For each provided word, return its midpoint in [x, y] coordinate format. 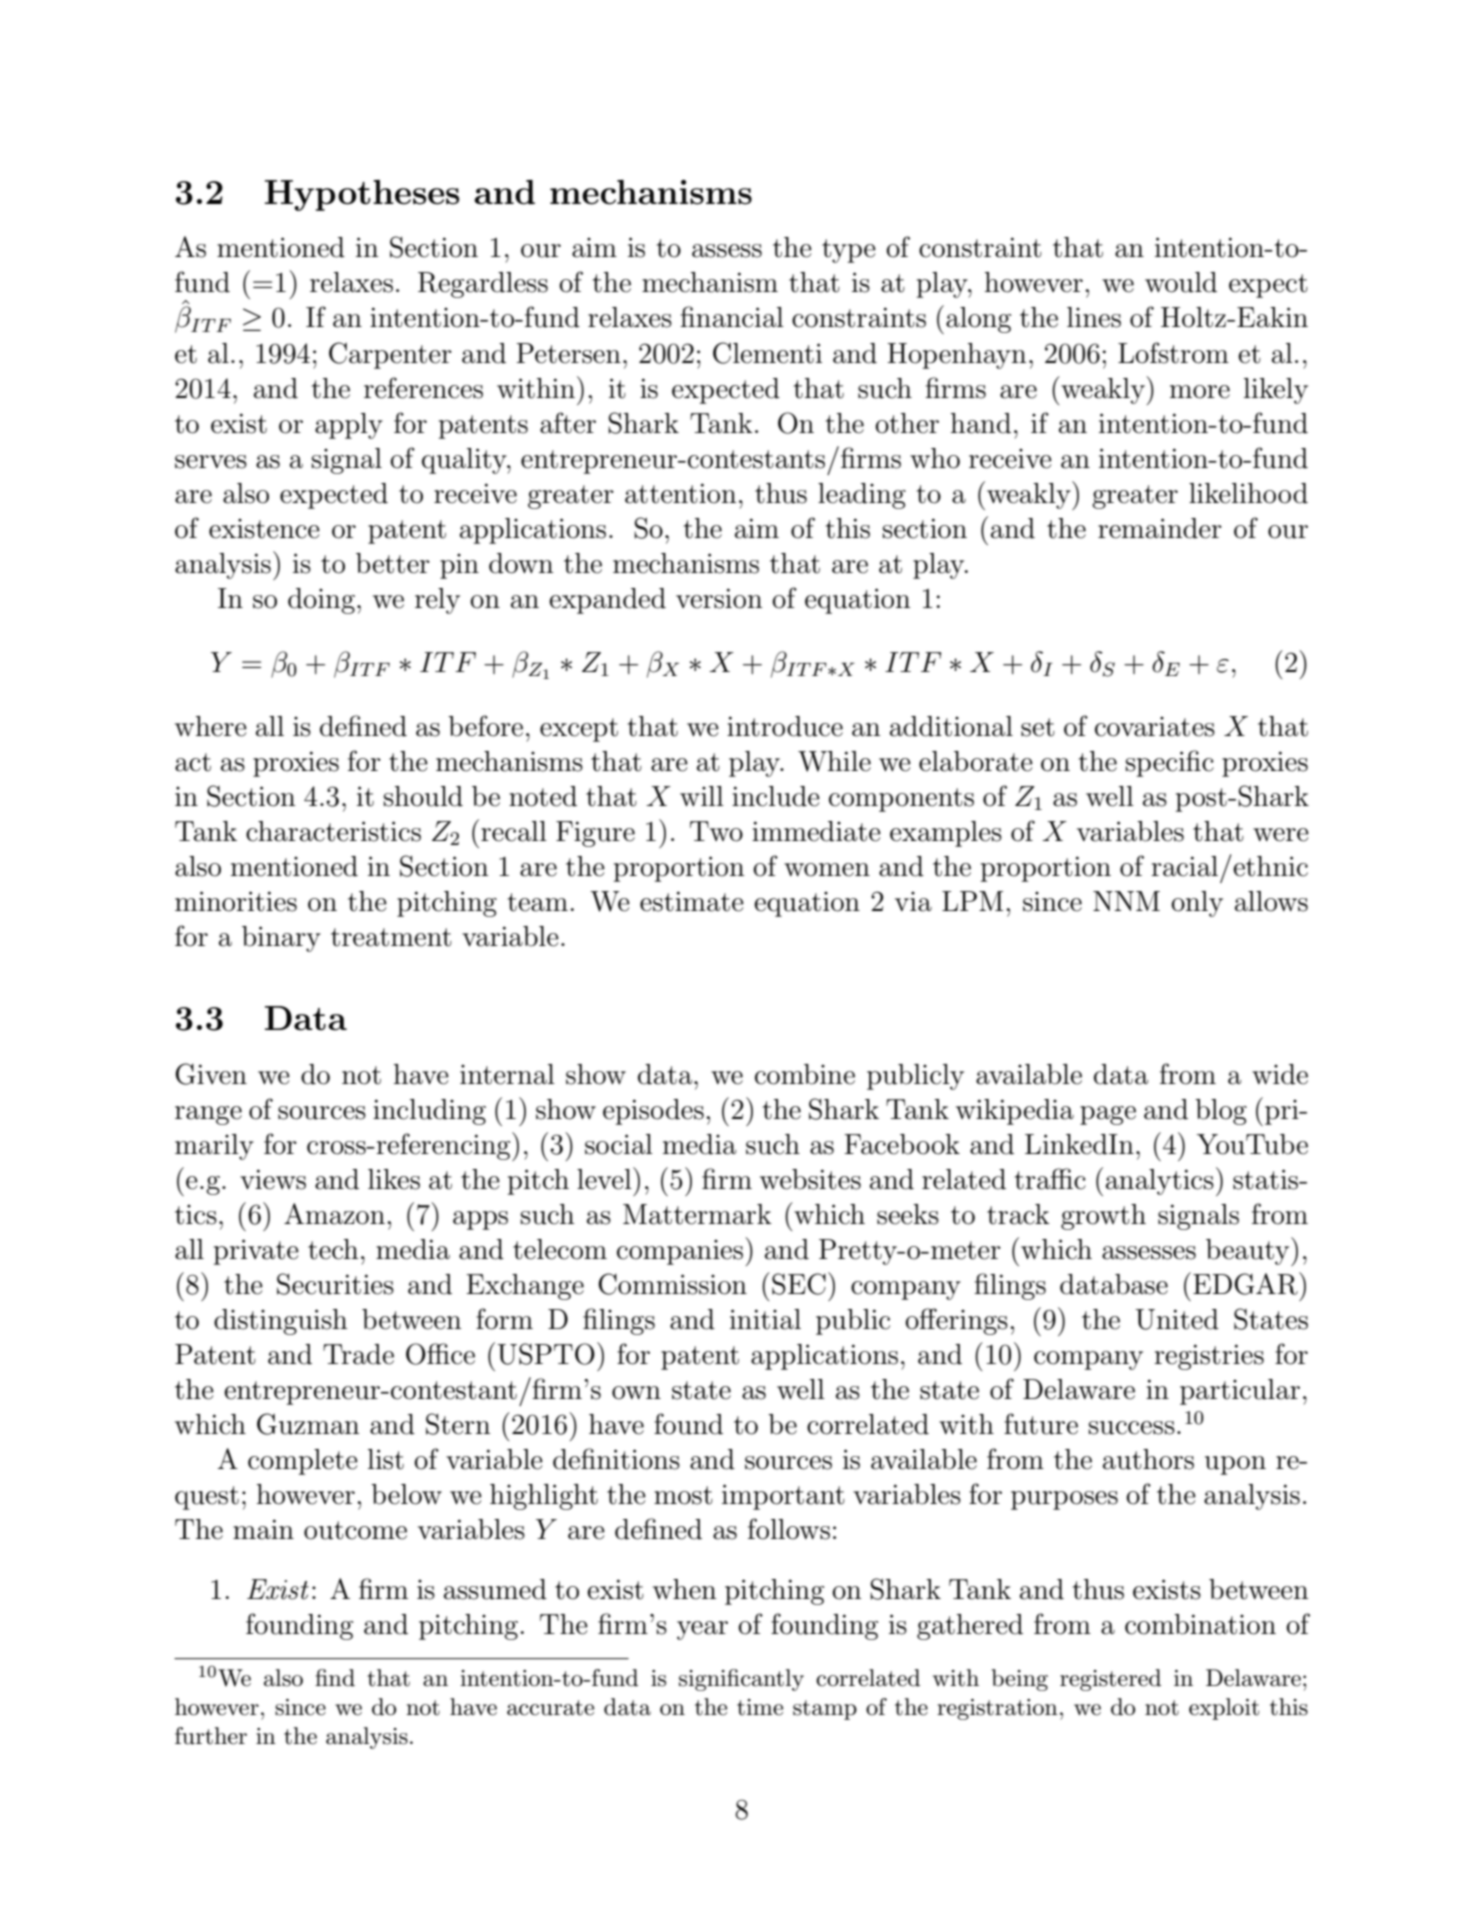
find [335, 1678]
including [429, 1112]
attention [680, 493]
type [849, 251]
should [423, 796]
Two [716, 831]
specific [1170, 763]
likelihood [1248, 493]
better [393, 563]
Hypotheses [362, 195]
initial [765, 1319]
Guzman [308, 1424]
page [1108, 1115]
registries [1209, 1357]
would [1181, 282]
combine [805, 1074]
